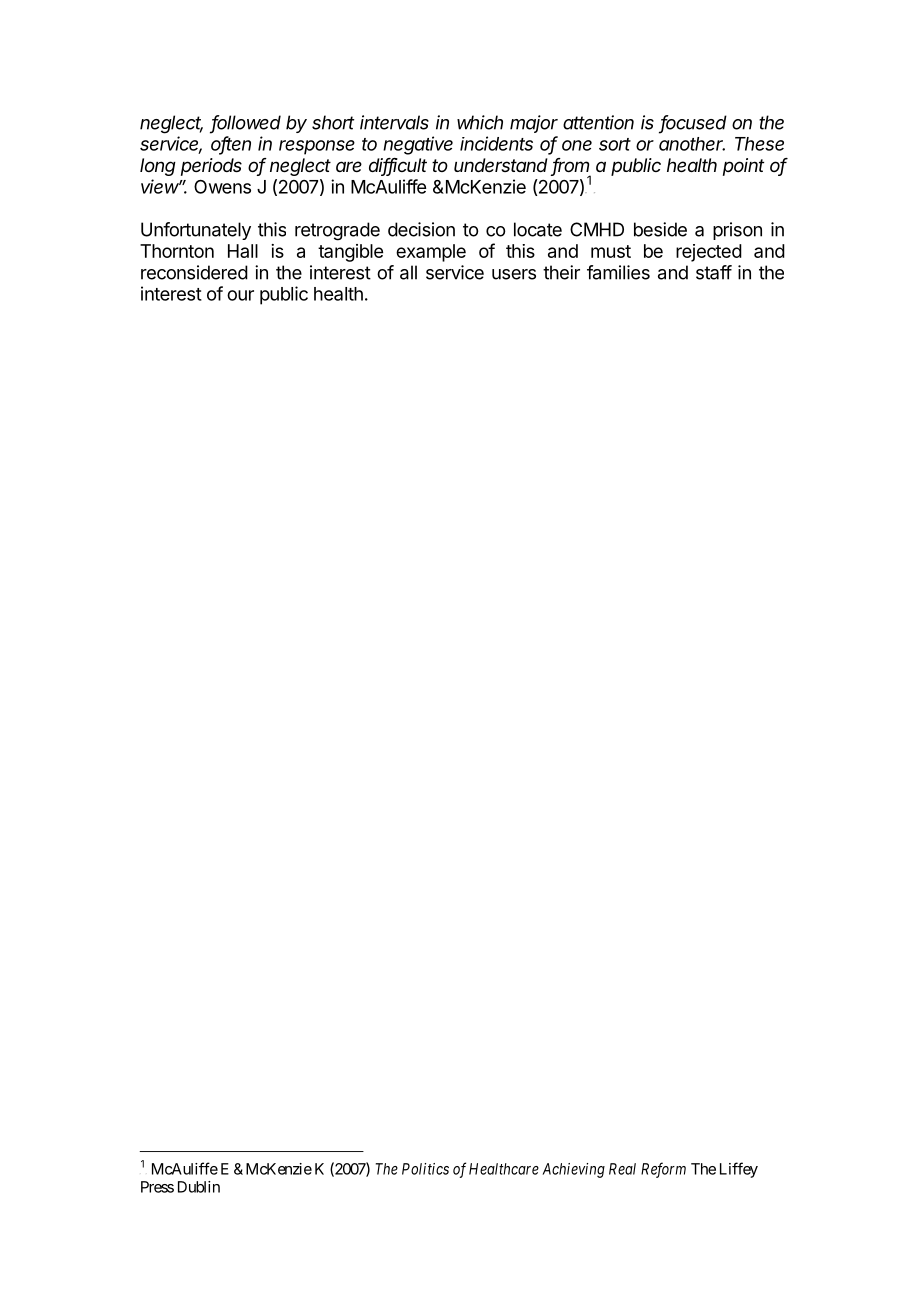 This screenshot has width=924, height=1308. I want to click on often, so click(231, 144).
